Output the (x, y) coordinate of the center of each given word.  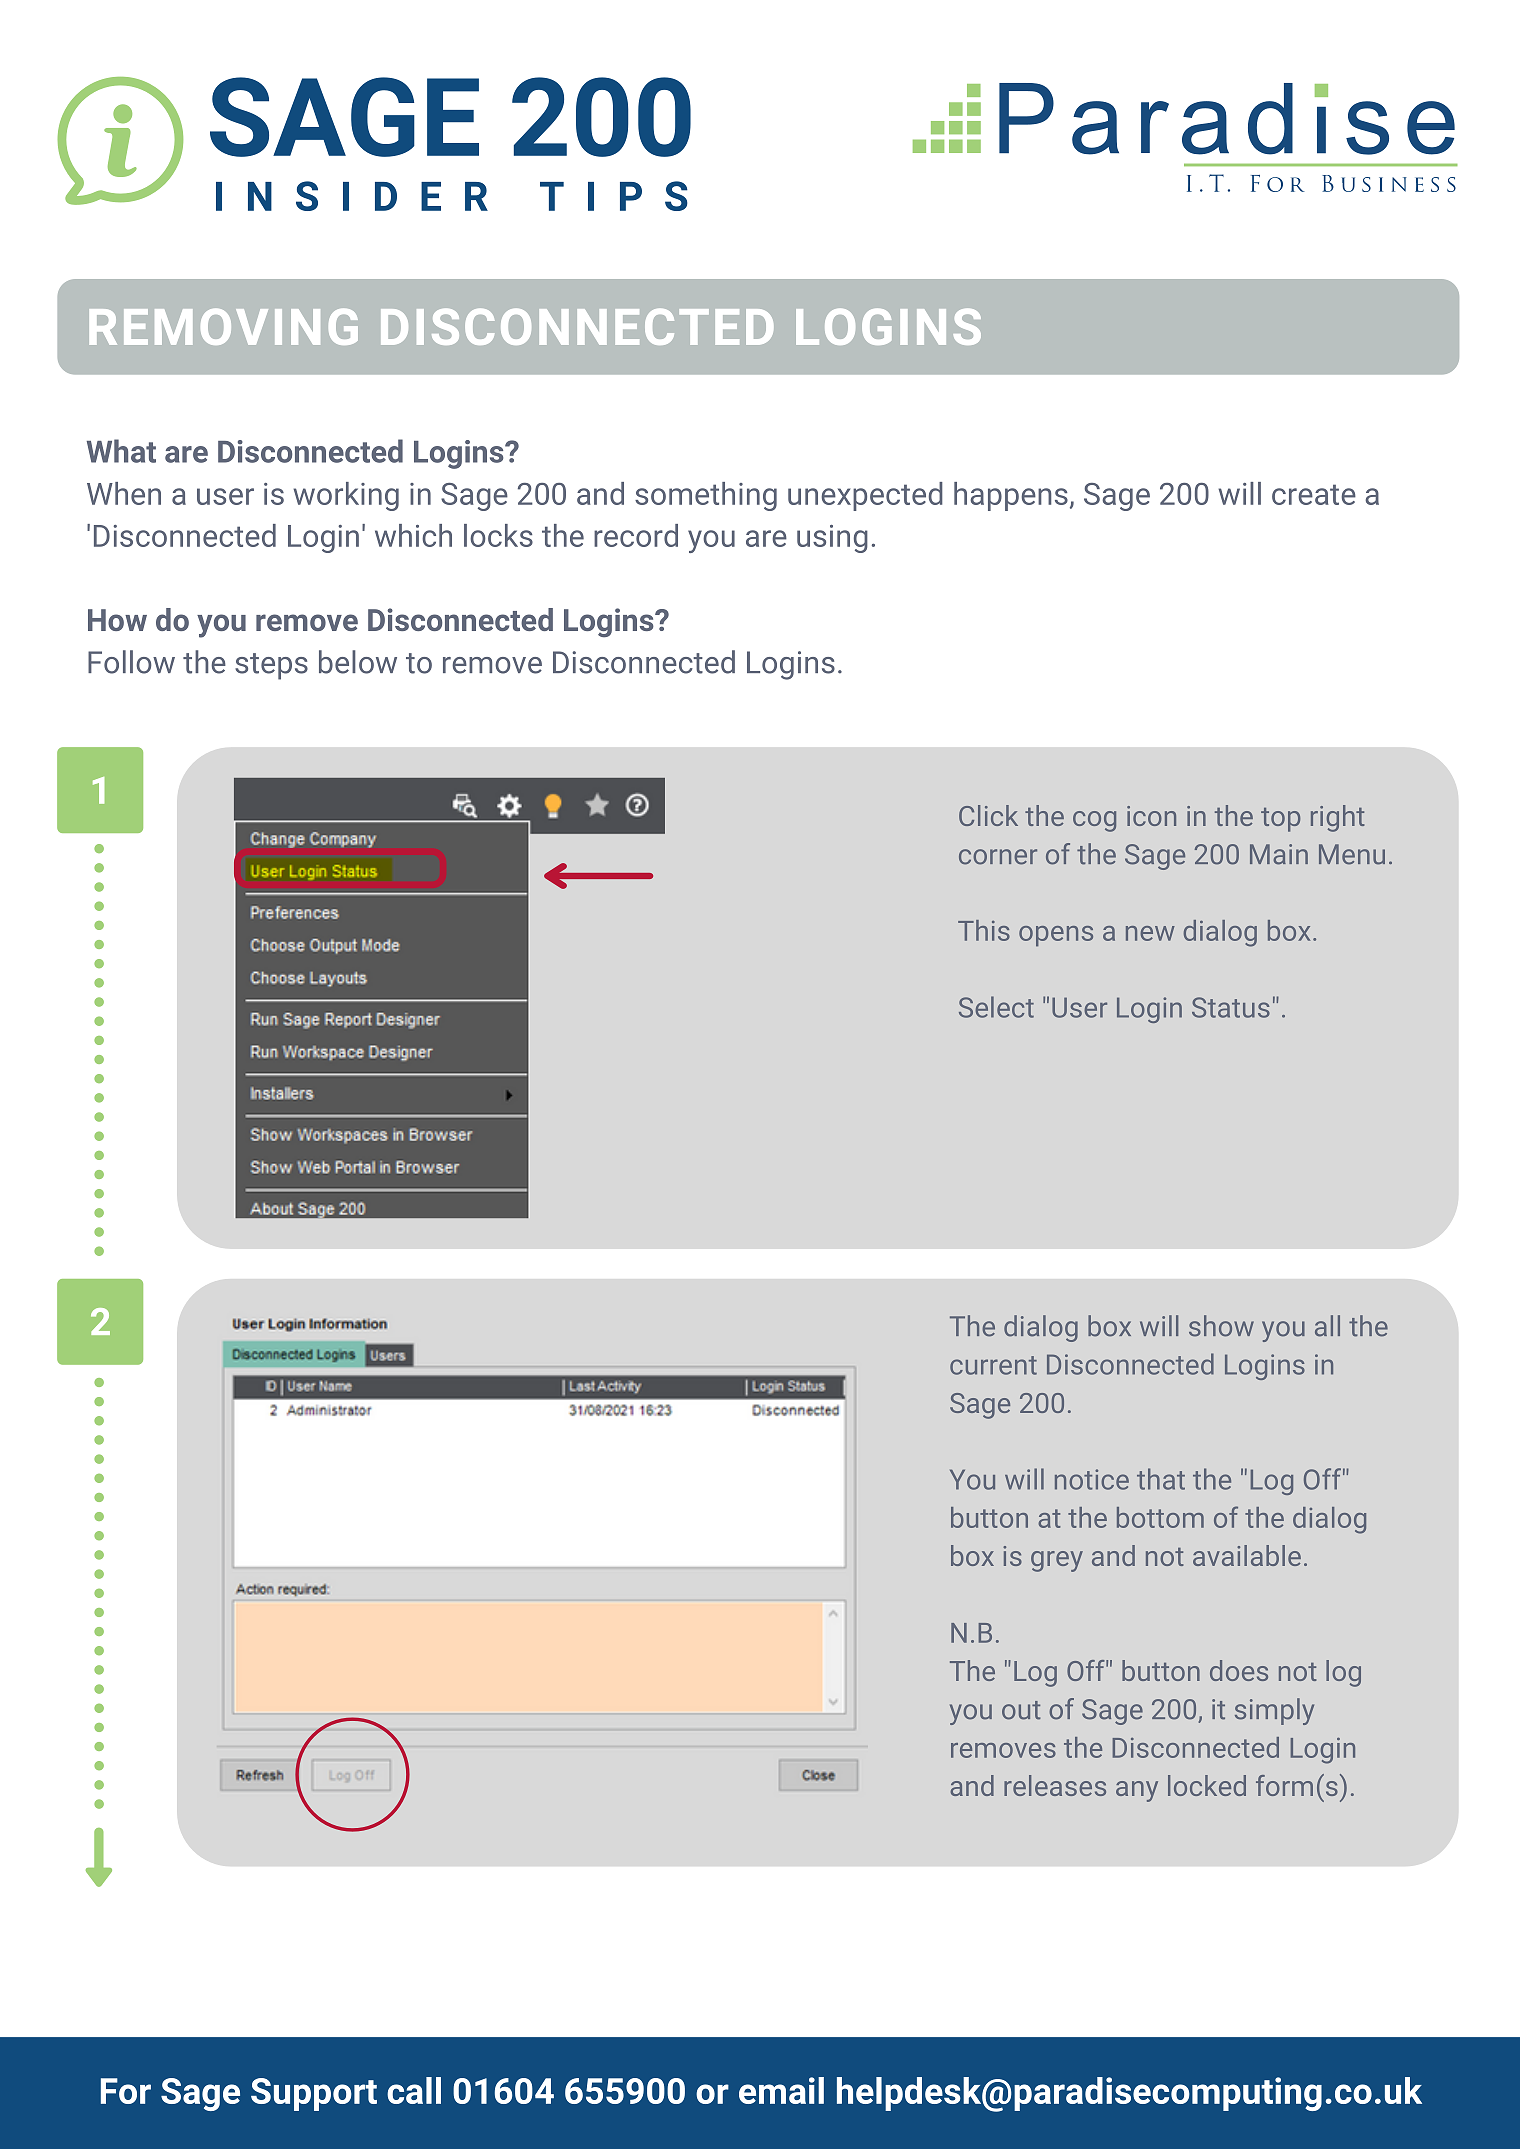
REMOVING (223, 326)
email (781, 2090)
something (706, 496)
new (1150, 933)
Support (314, 2094)
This (984, 930)
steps (271, 666)
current (993, 1365)
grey (1057, 1561)
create (1314, 494)
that (1161, 1479)
